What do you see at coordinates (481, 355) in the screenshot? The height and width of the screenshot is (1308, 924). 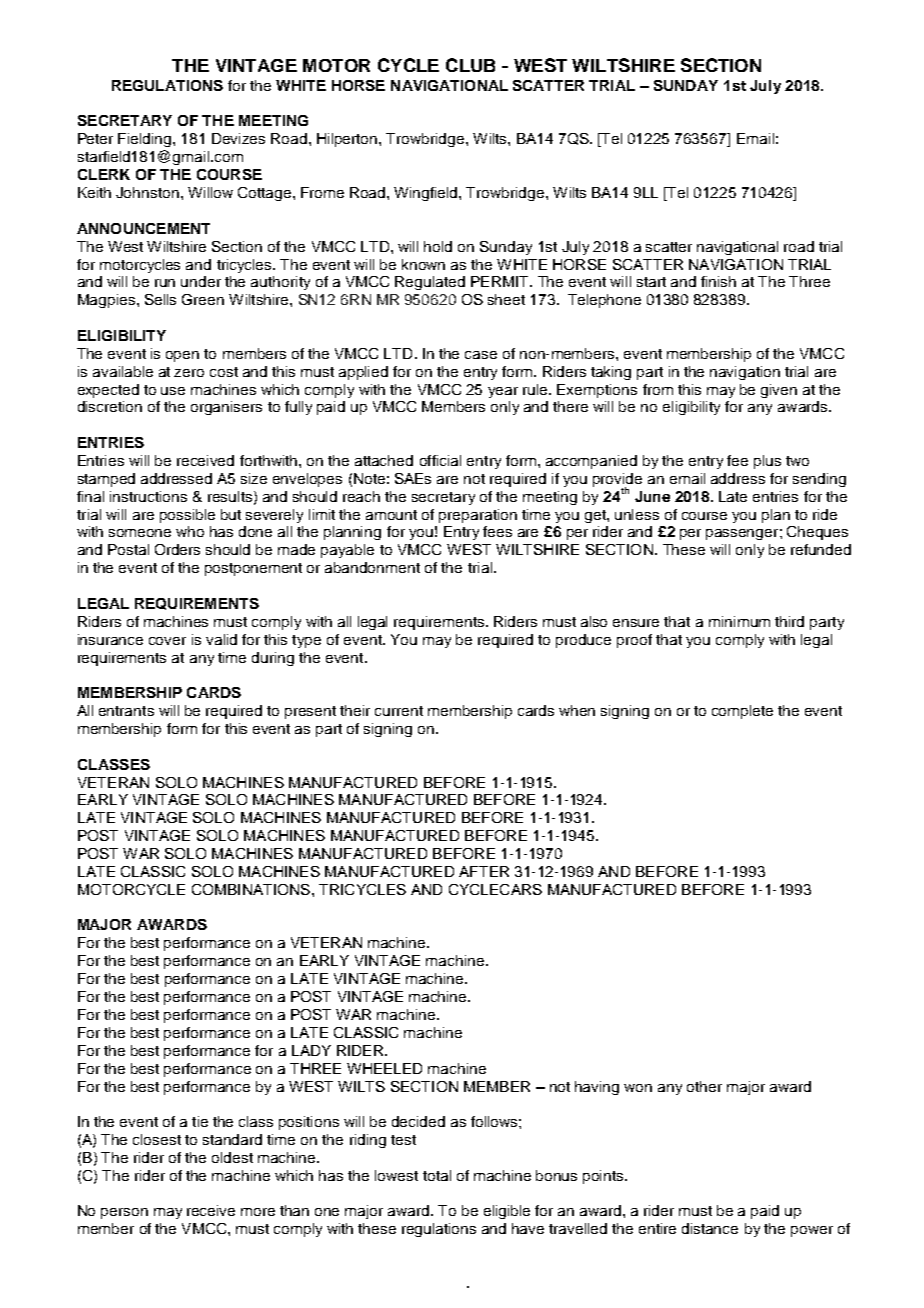 I see `case` at bounding box center [481, 355].
